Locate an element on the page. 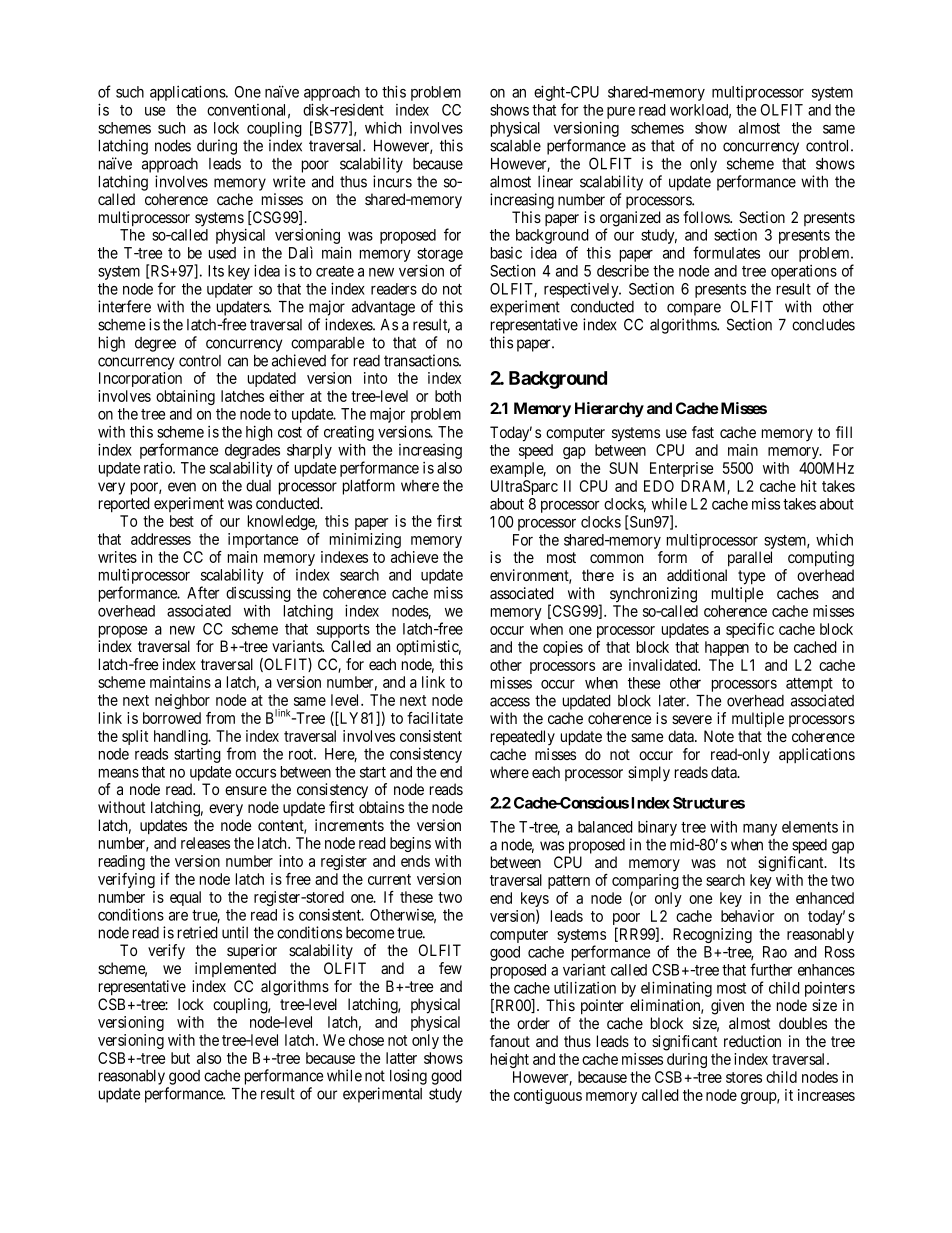 The image size is (952, 1233). follows is located at coordinates (707, 217).
